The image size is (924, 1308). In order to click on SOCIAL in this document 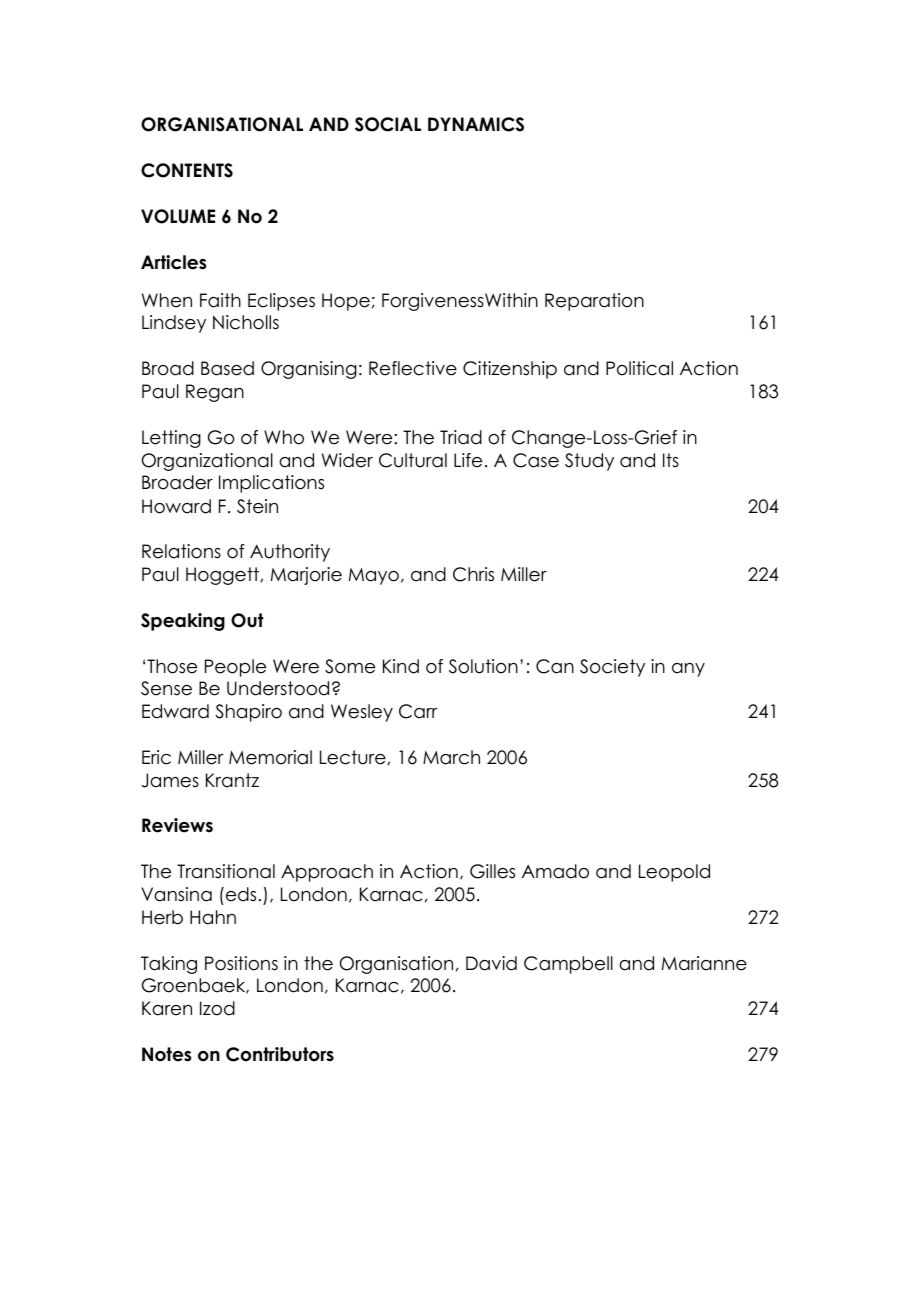, I will do `click(388, 124)`.
